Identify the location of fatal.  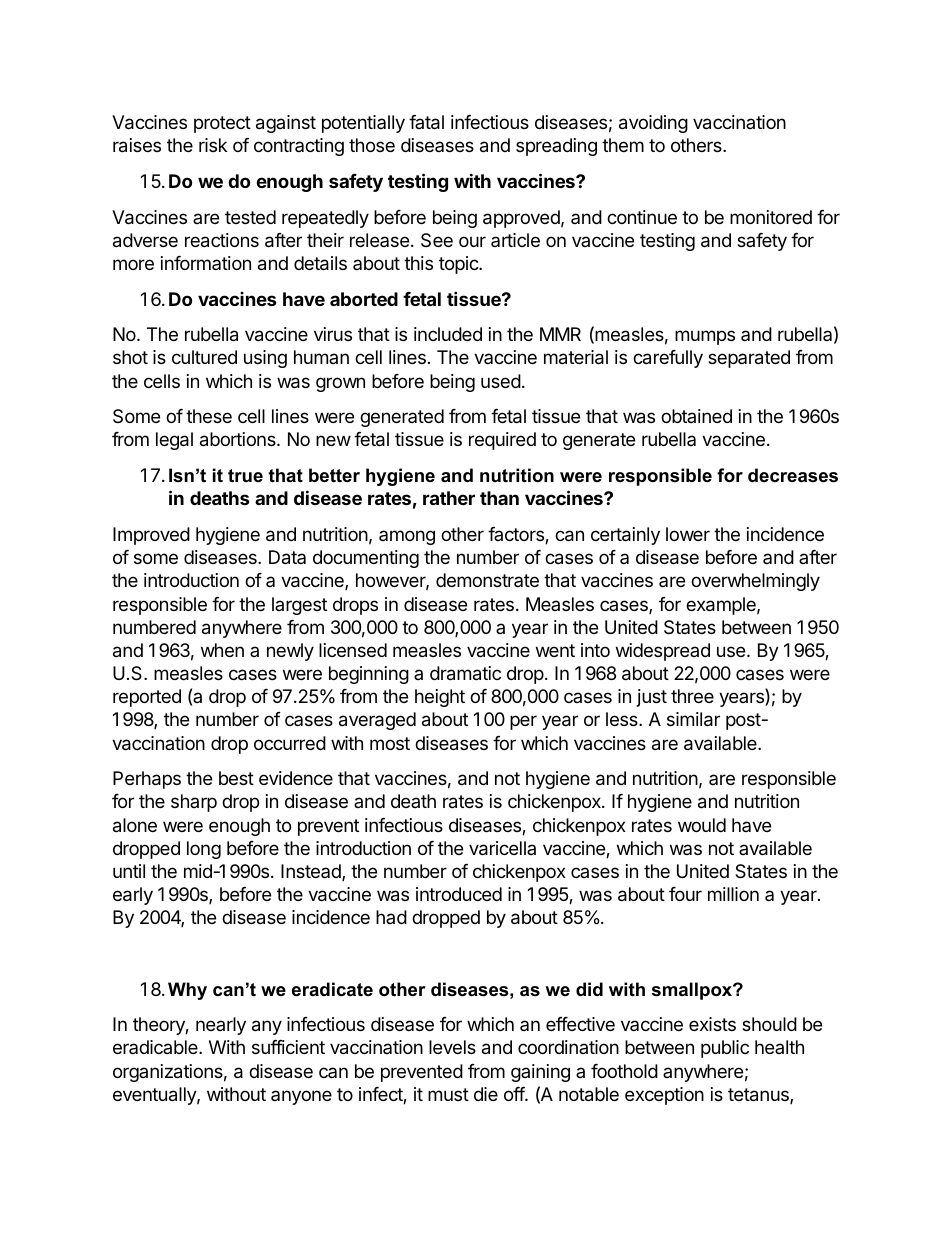
(426, 122).
